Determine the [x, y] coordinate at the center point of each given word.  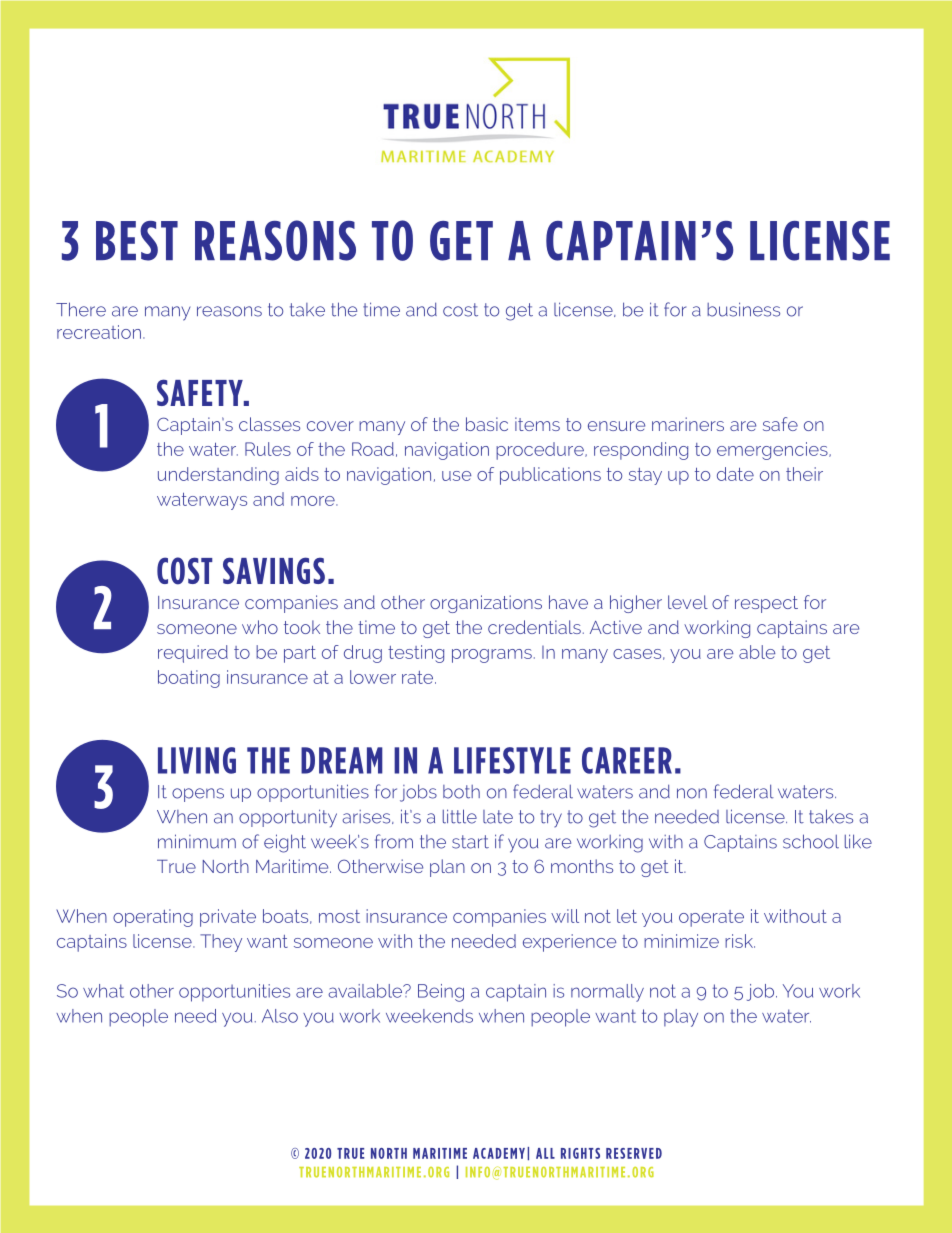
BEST [137, 241]
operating [153, 918]
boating [189, 679]
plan [447, 868]
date [735, 474]
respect [766, 604]
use [456, 476]
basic [487, 424]
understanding [218, 476]
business [743, 309]
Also [280, 1016]
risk [740, 941]
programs [492, 656]
